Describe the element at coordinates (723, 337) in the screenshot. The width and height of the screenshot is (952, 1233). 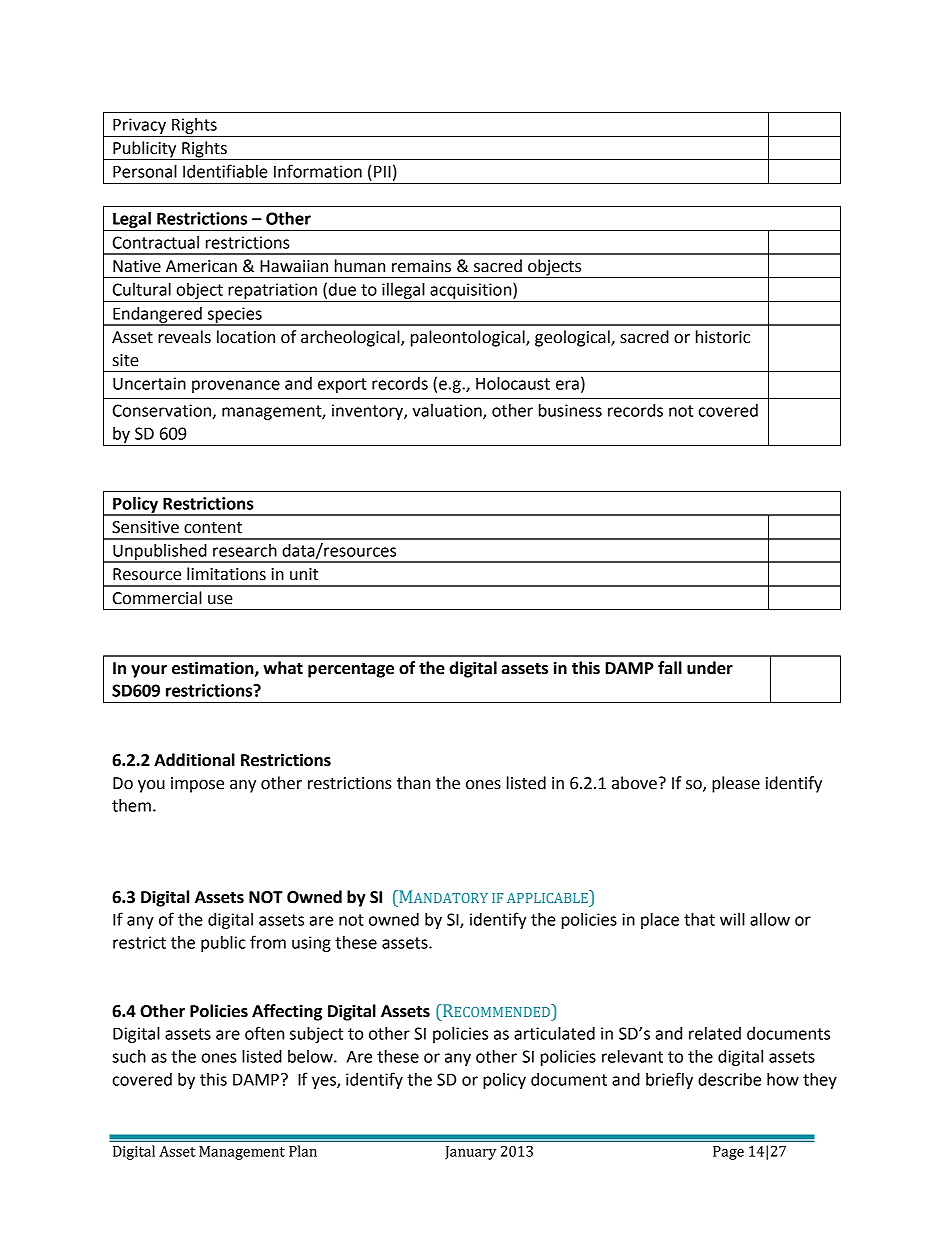
I see `historic` at that location.
